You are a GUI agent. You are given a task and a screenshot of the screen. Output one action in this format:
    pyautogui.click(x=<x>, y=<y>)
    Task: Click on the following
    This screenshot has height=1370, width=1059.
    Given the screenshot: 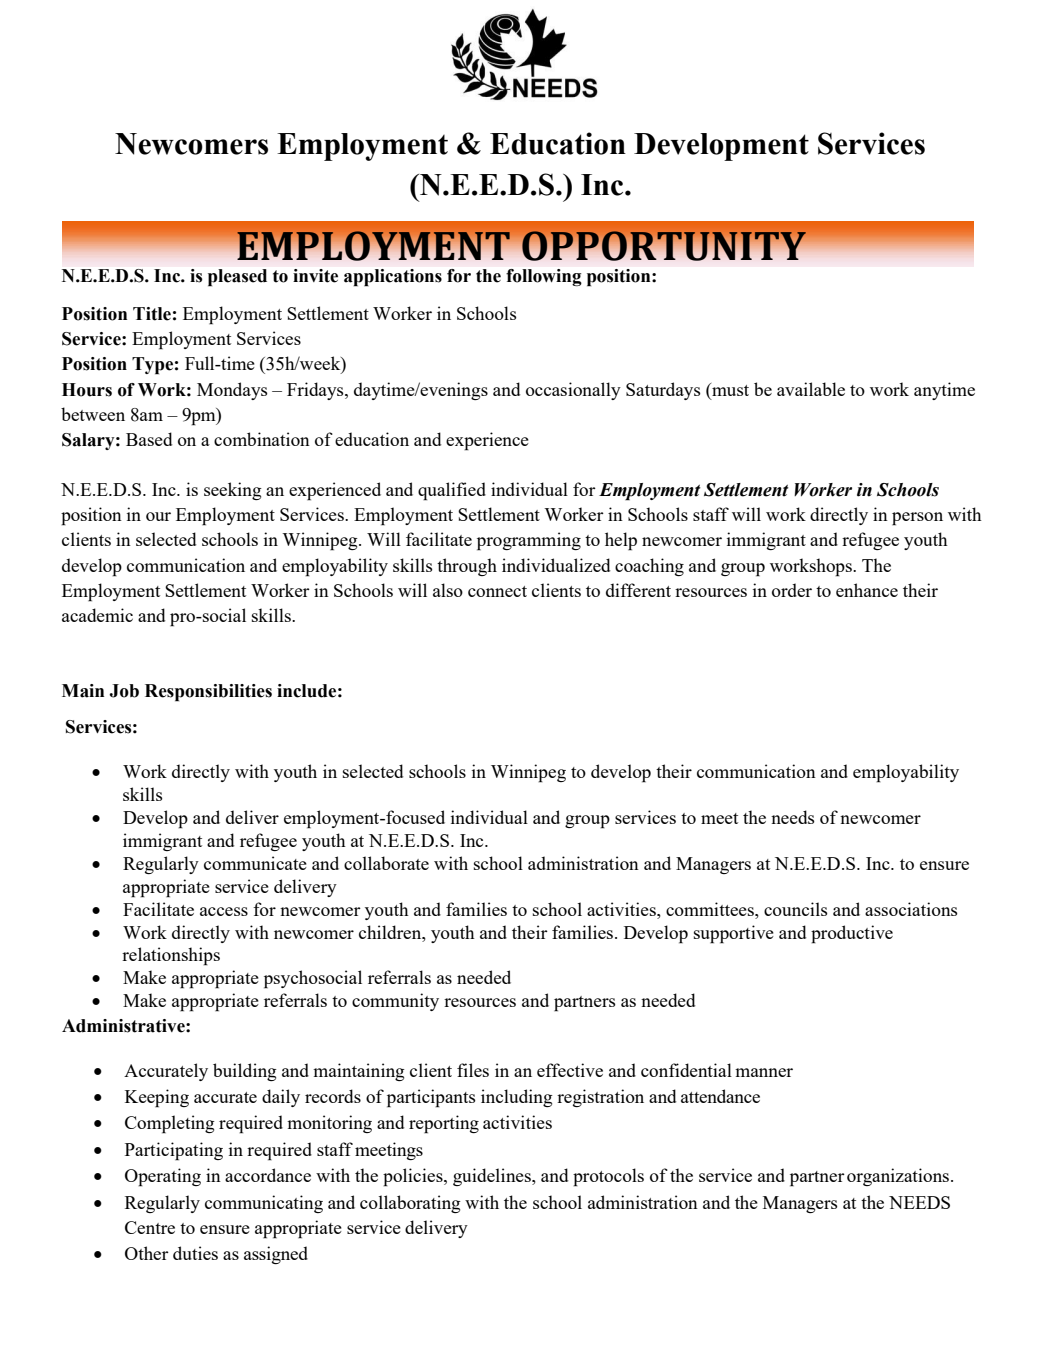 What is the action you would take?
    pyautogui.click(x=544, y=277)
